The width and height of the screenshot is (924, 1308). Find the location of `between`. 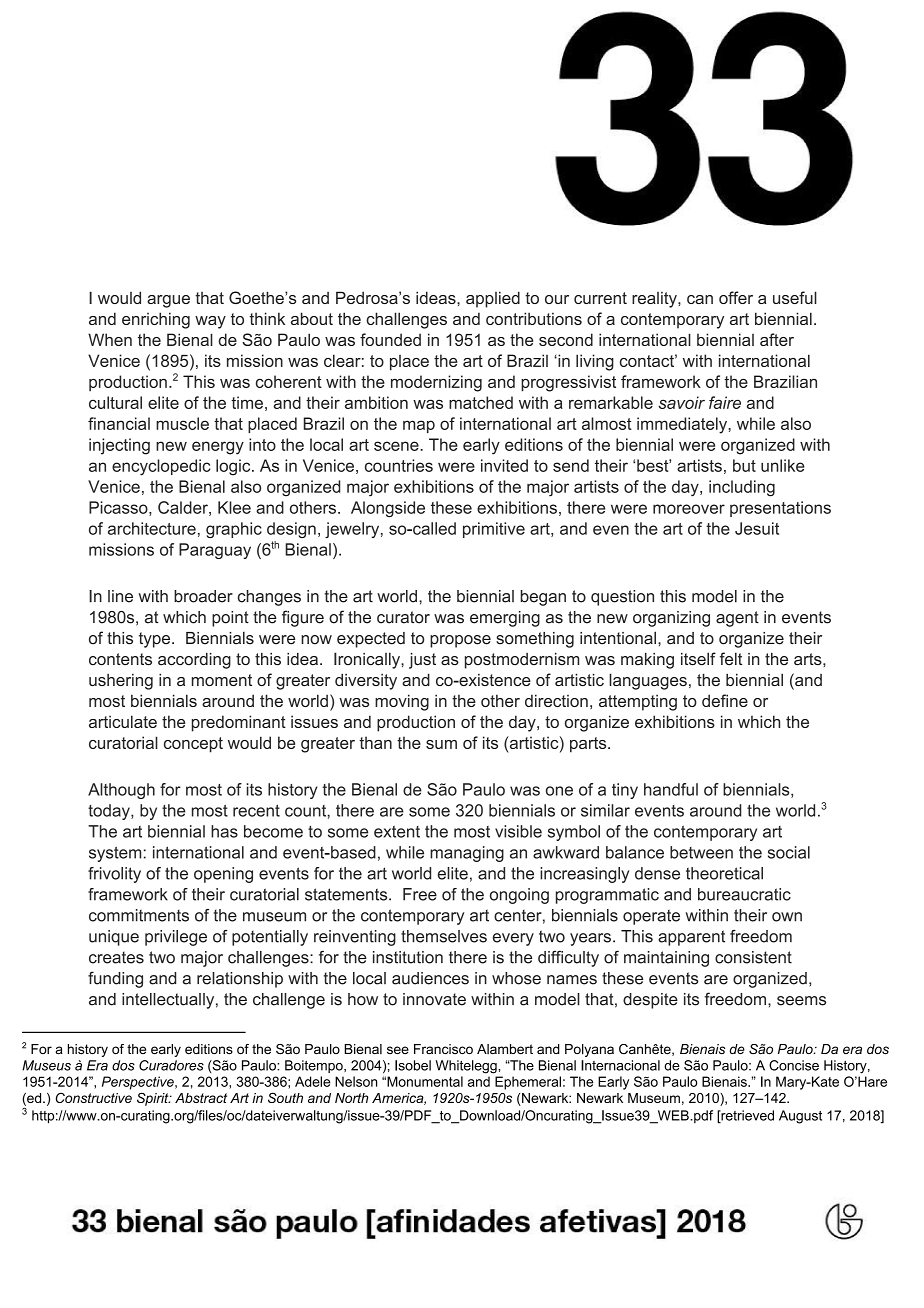

between is located at coordinates (701, 852).
